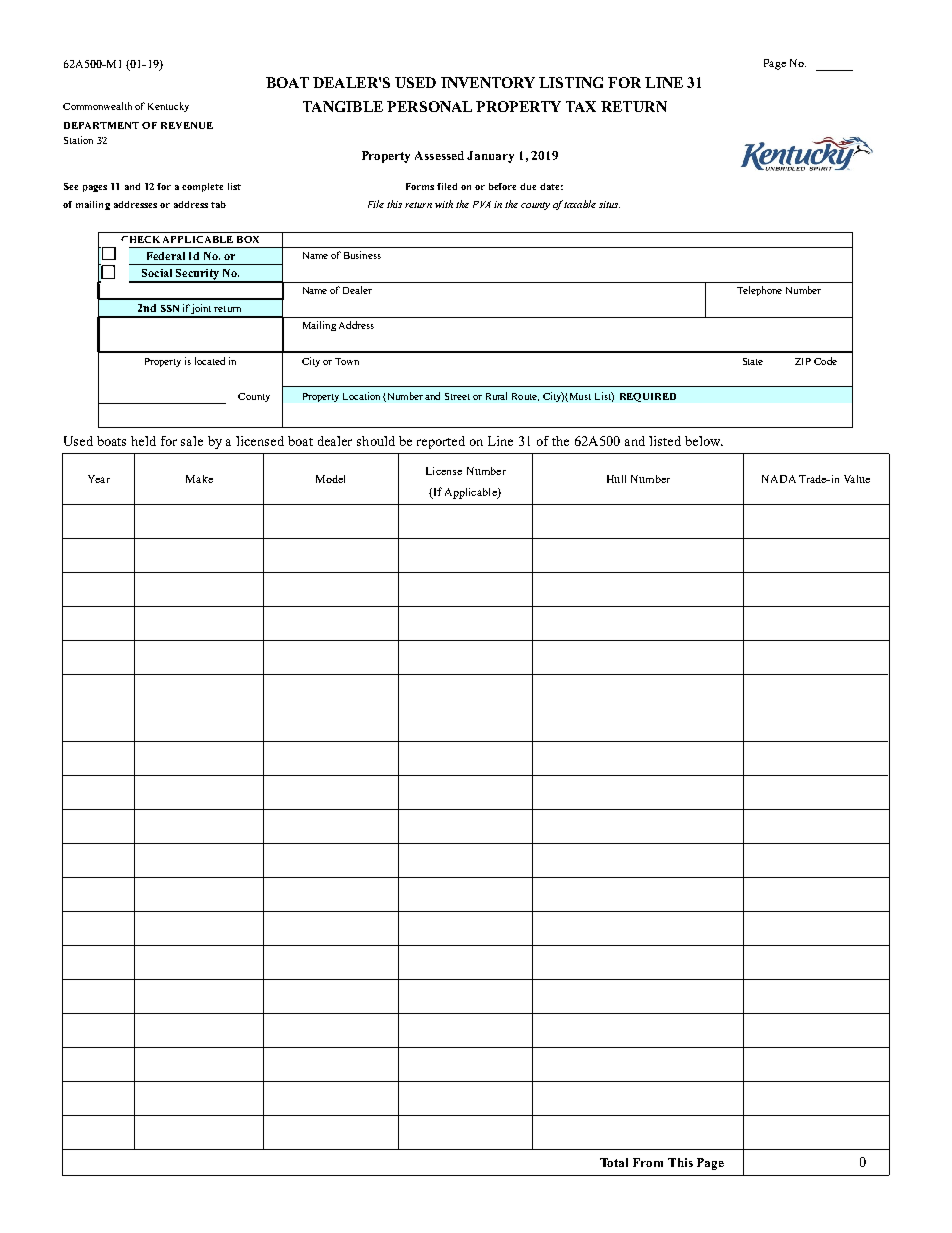 This screenshot has width=952, height=1233. Describe the element at coordinates (779, 479) in the screenshot. I see `NADA` at that location.
